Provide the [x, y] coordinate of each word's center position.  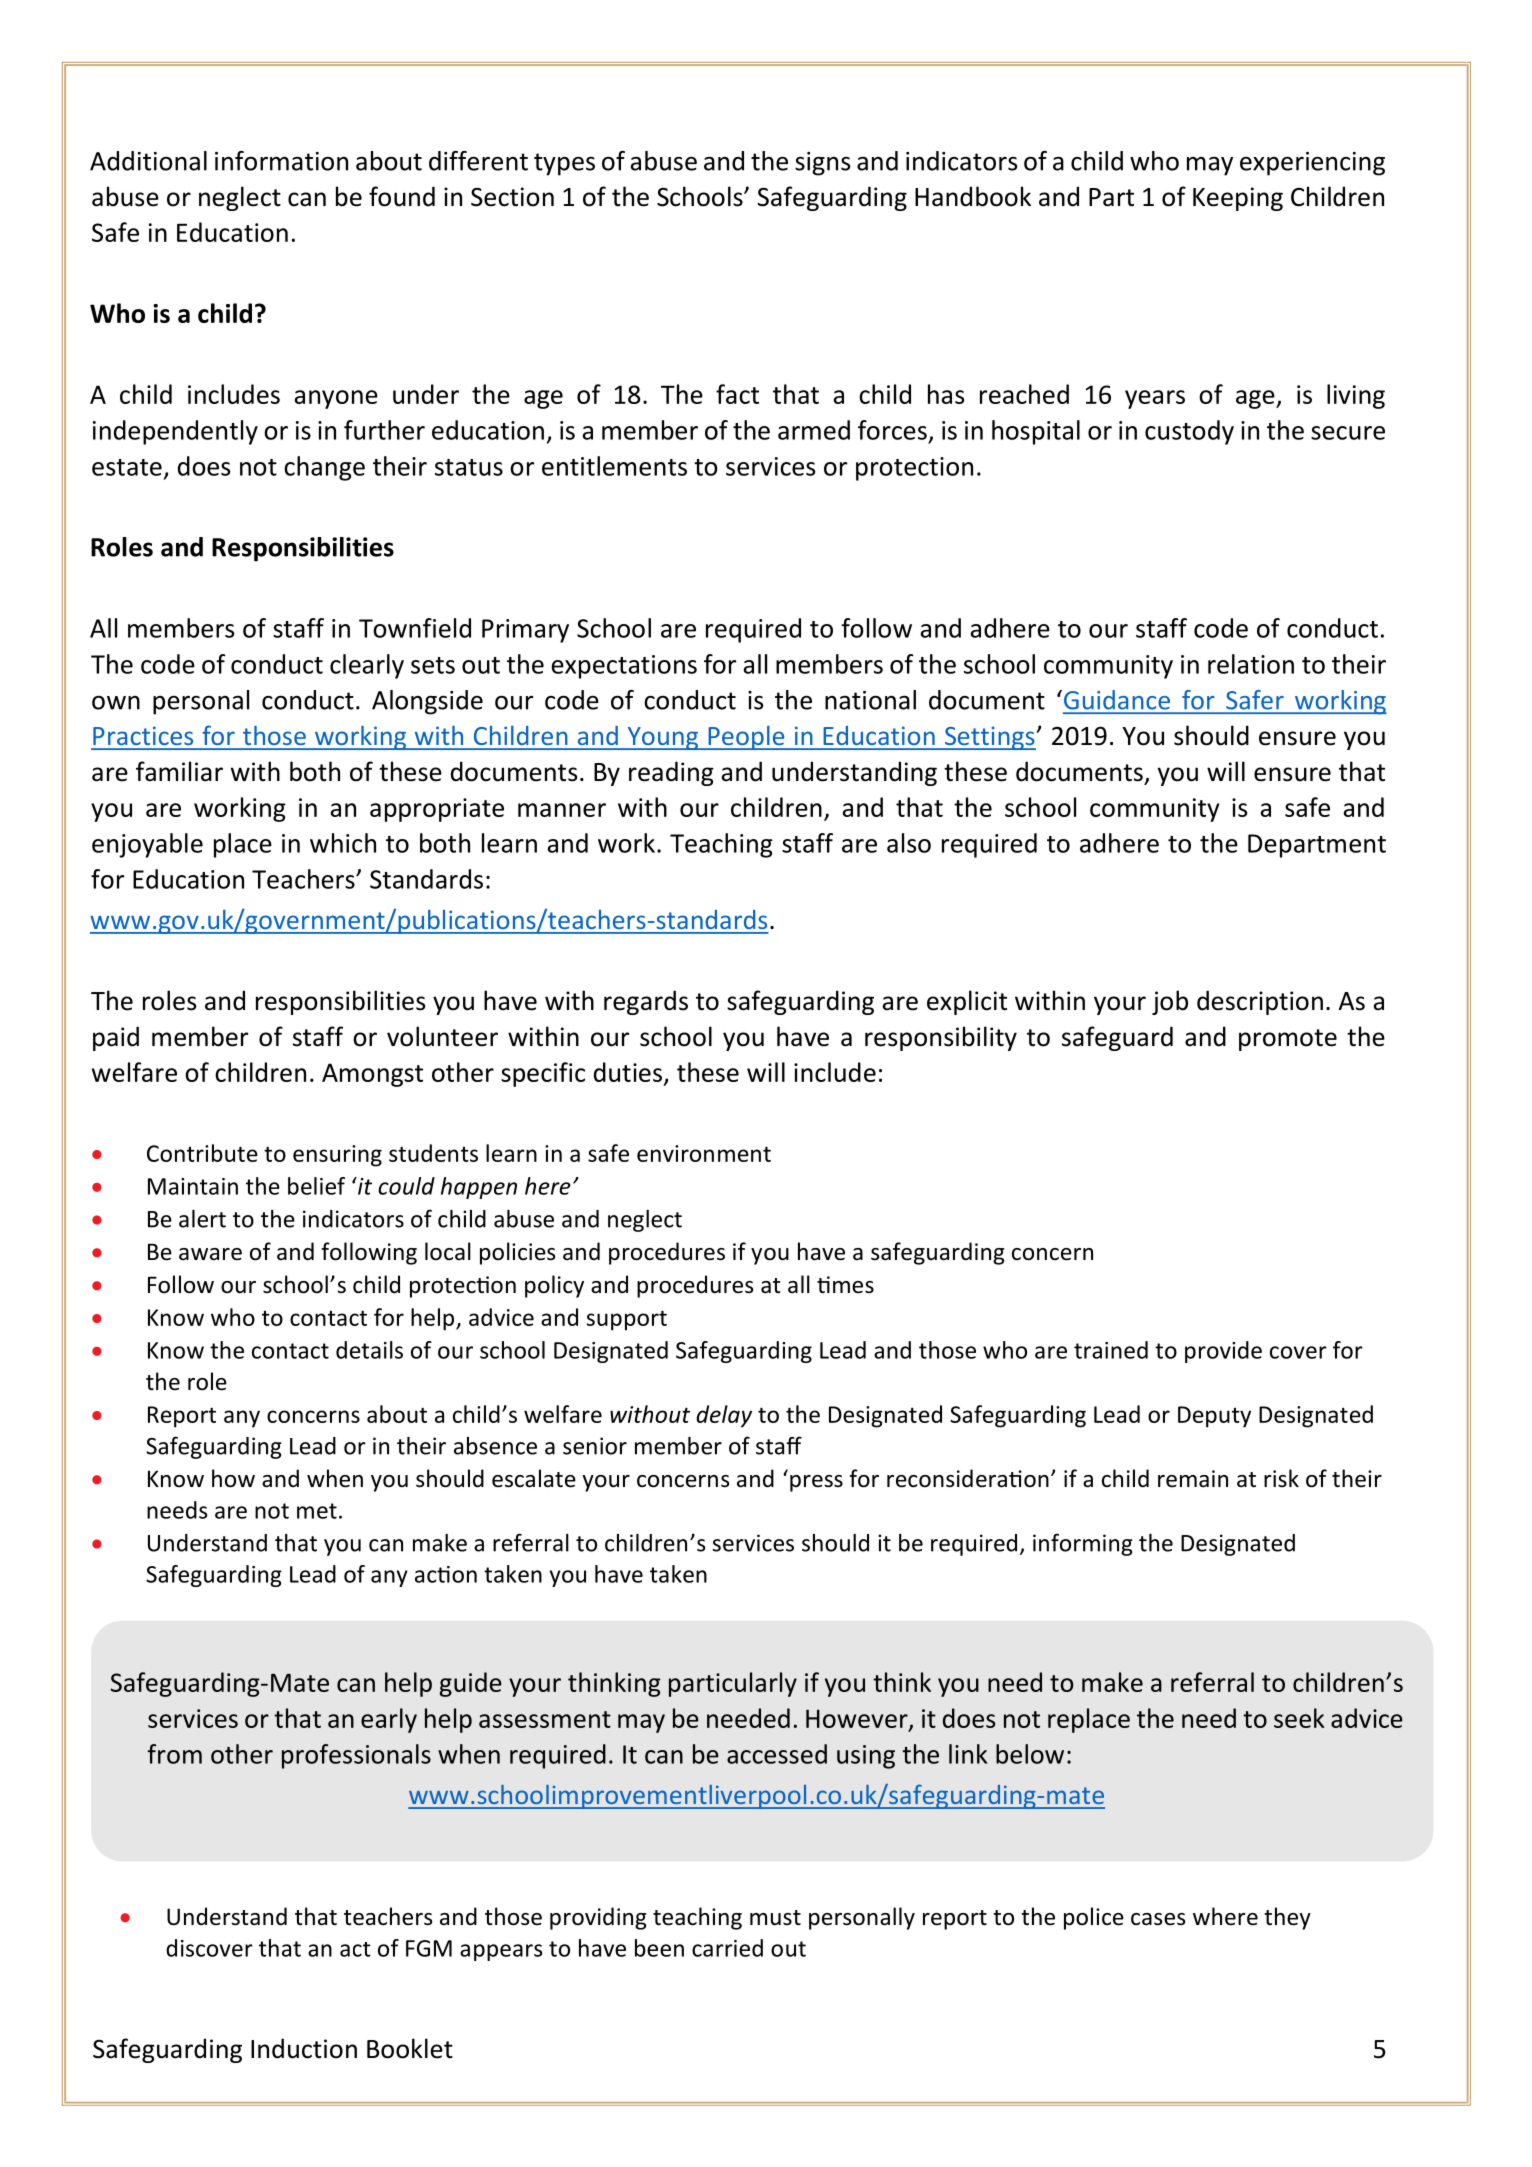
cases [1158, 1919]
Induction [304, 2048]
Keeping [1238, 199]
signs [822, 164]
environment [704, 1153]
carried [727, 1948]
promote [1288, 1040]
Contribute [202, 1153]
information [281, 161]
